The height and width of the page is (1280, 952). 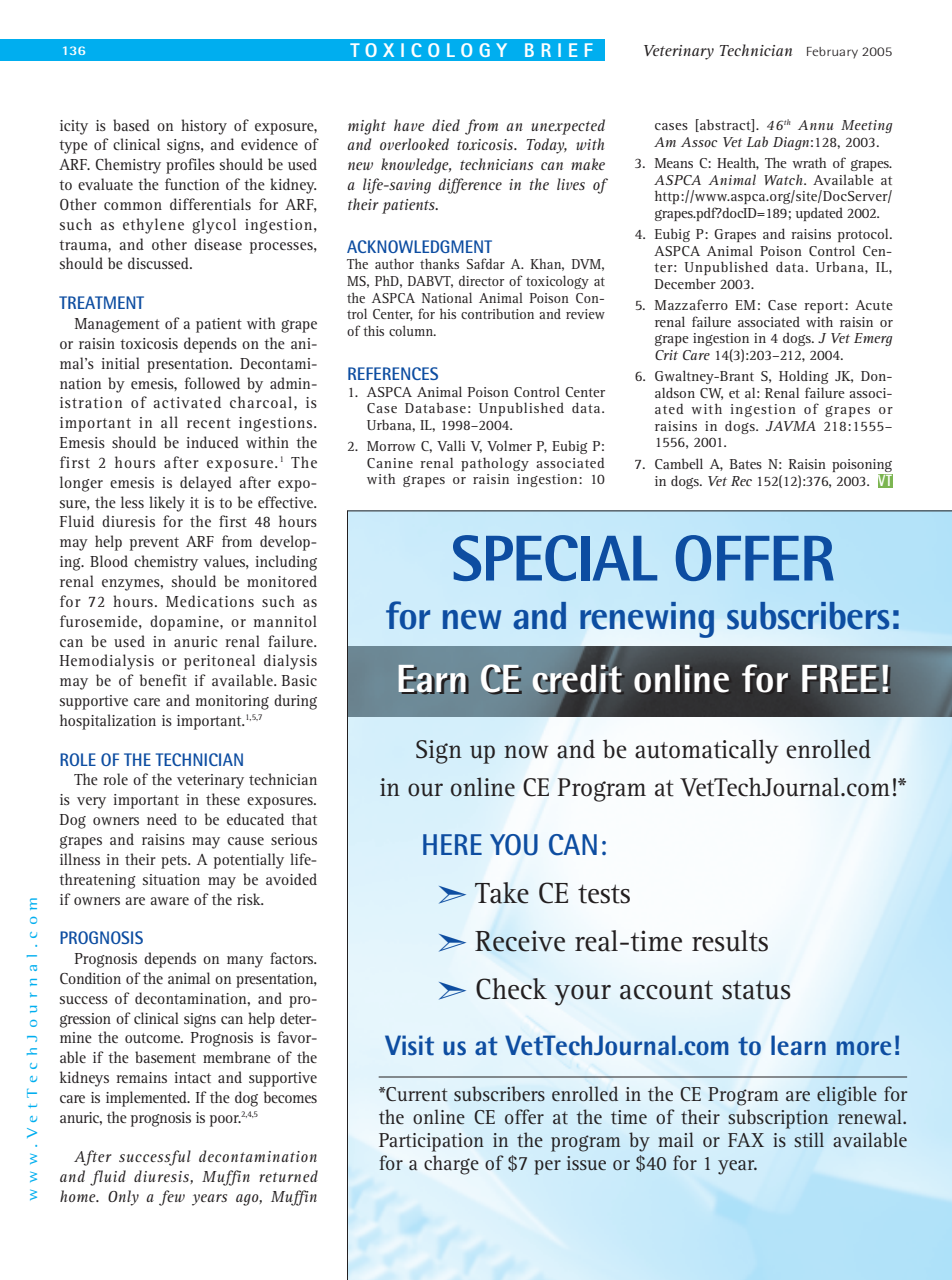 I want to click on need, so click(x=162, y=819).
